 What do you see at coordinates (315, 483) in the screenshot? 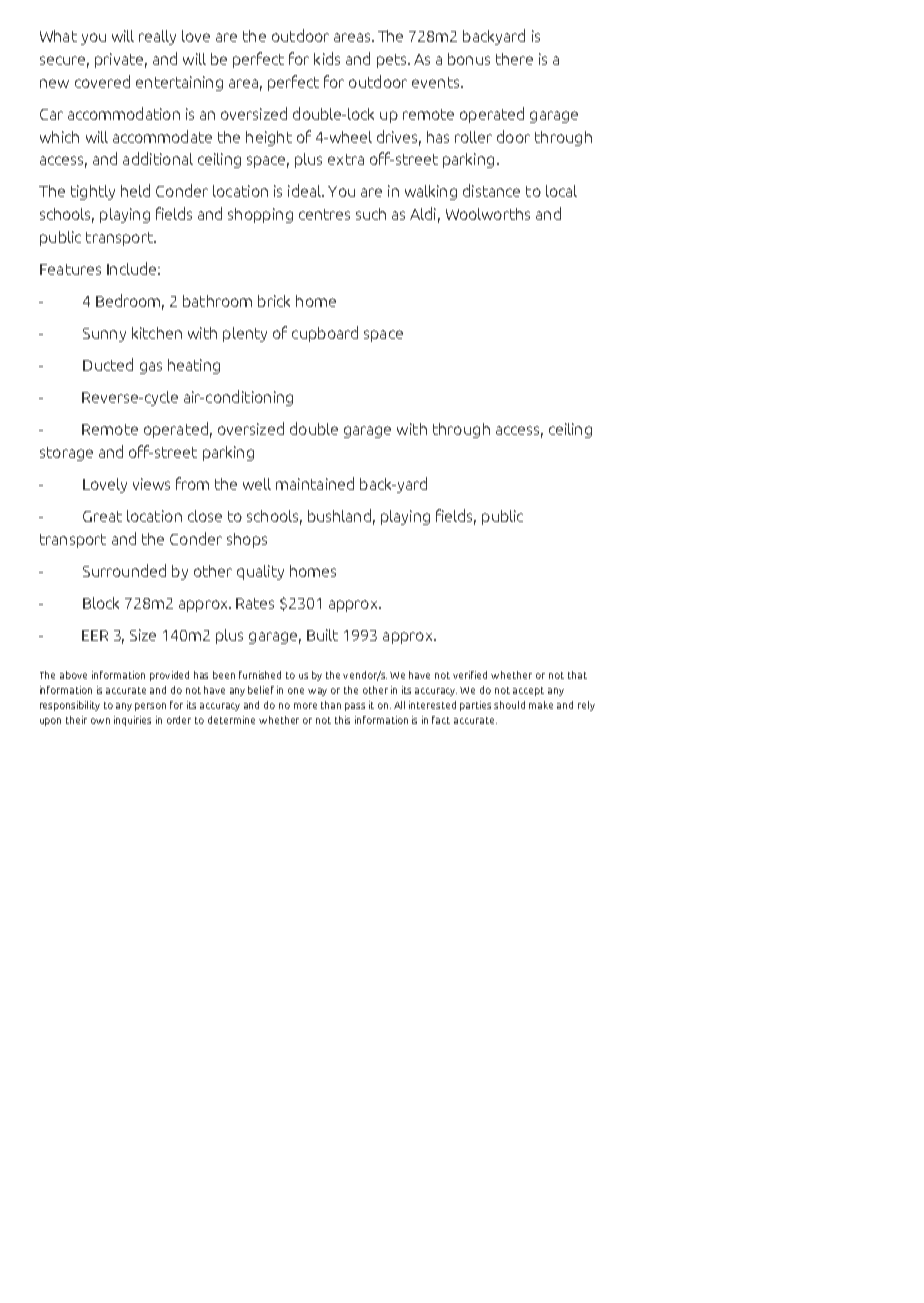
I see `maintained` at bounding box center [315, 483].
